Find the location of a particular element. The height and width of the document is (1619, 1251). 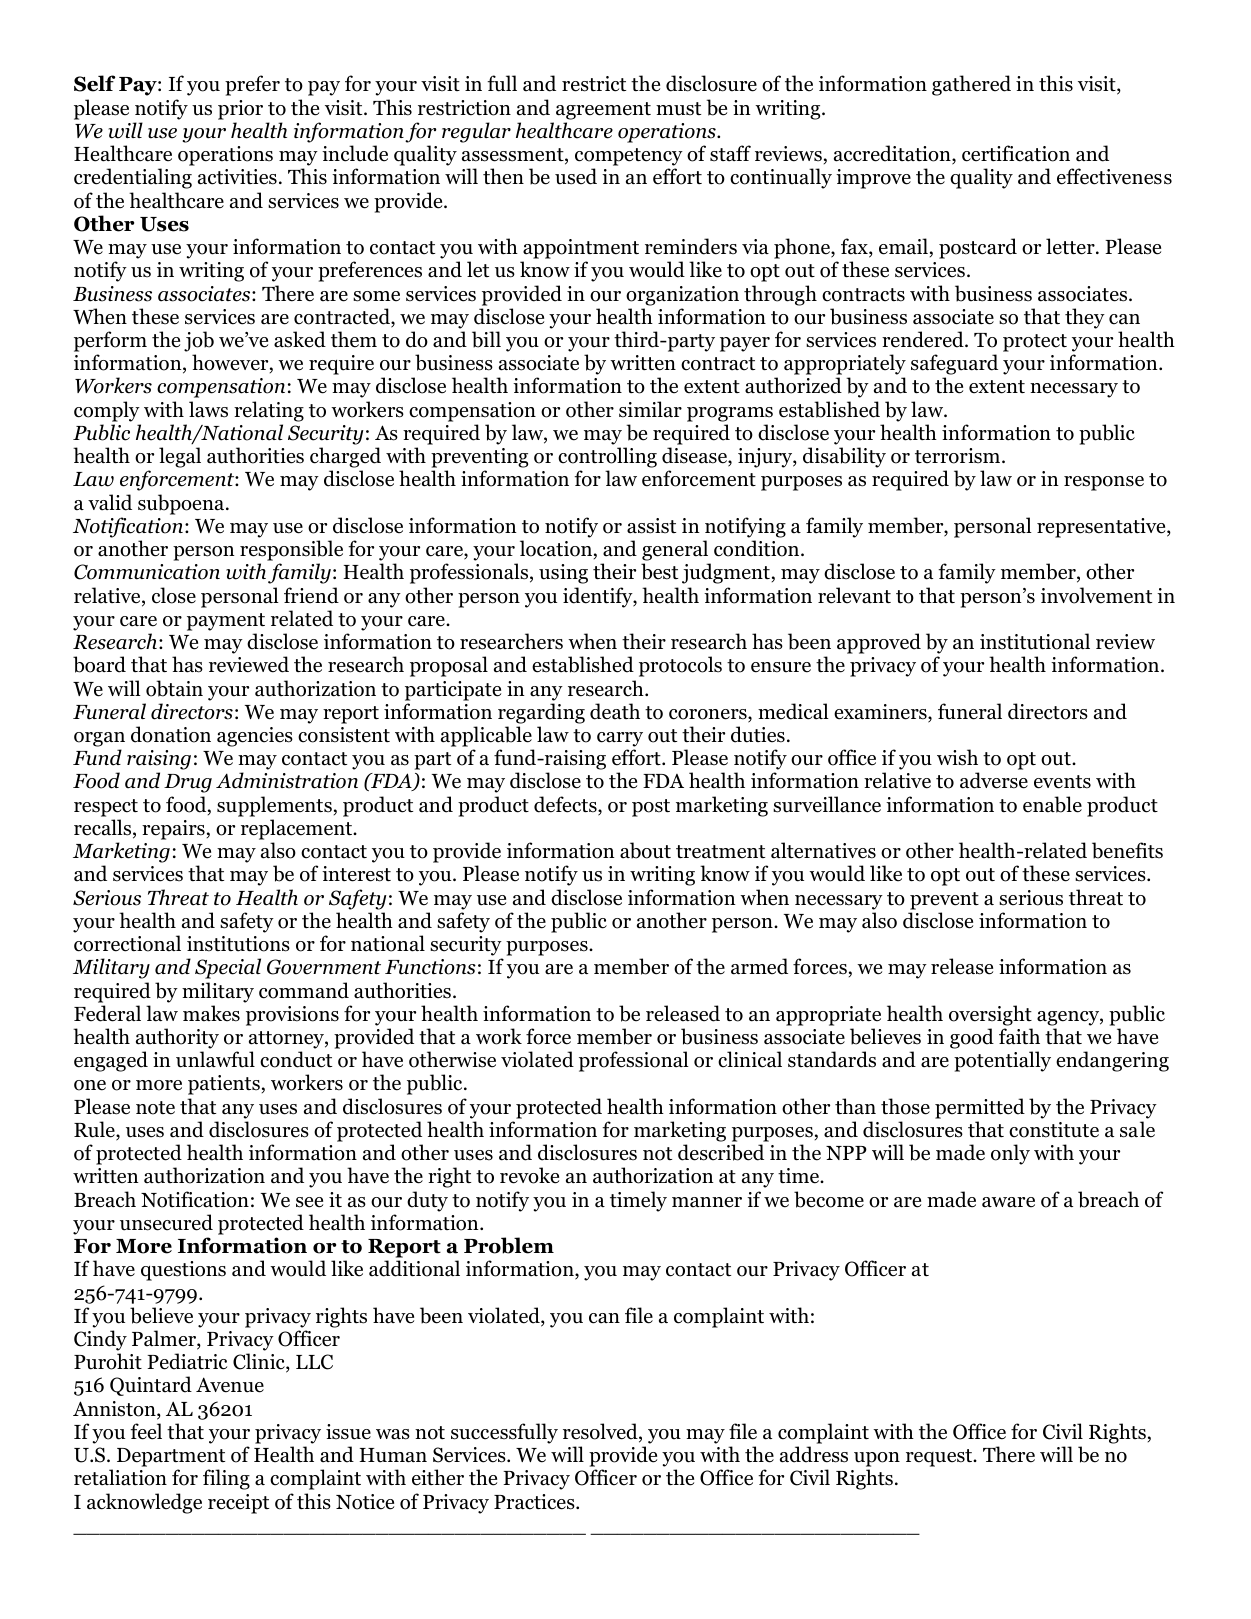

filing is located at coordinates (226, 1479).
